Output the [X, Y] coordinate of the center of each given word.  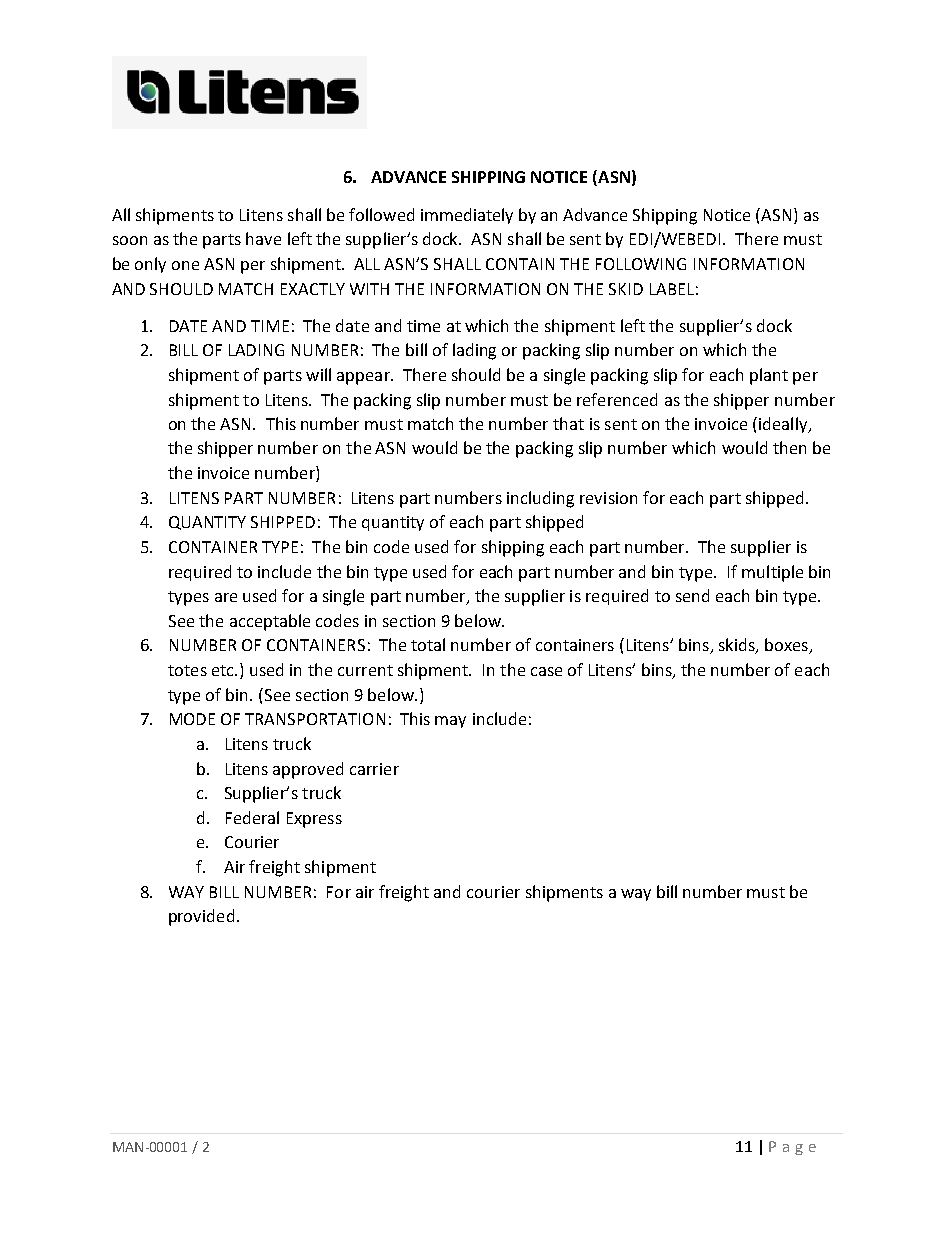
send [692, 595]
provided [201, 917]
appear [364, 378]
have [263, 238]
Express [314, 820]
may [450, 722]
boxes [787, 646]
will [318, 374]
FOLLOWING [641, 264]
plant [769, 376]
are [226, 597]
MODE [192, 719]
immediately [467, 216]
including [540, 499]
